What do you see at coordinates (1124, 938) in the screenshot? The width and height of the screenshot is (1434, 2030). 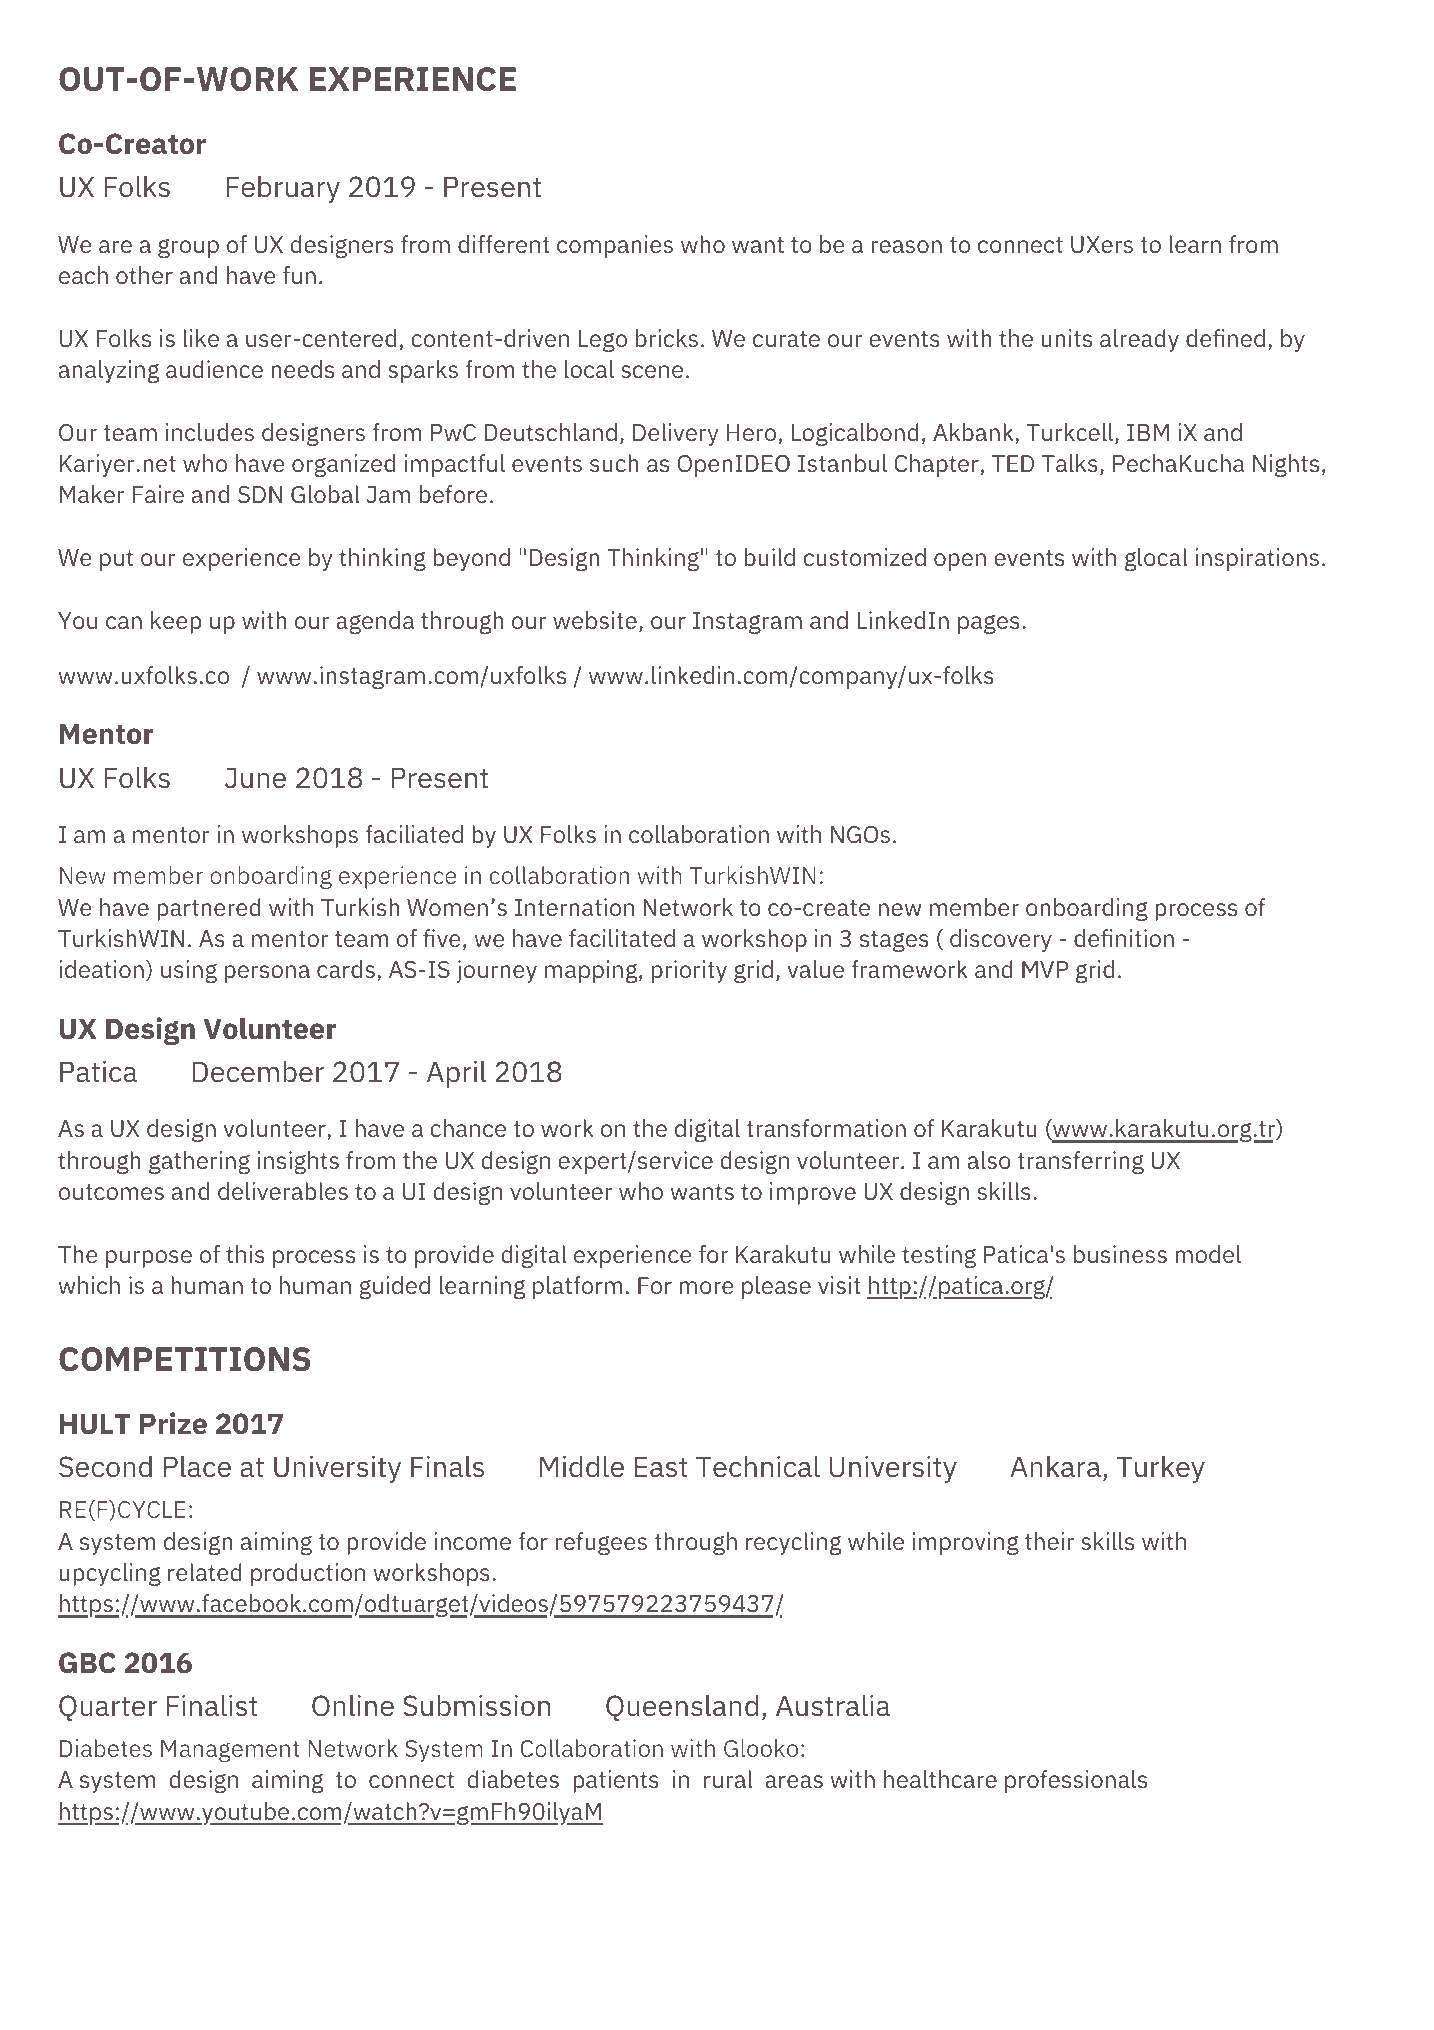 I see `definition` at bounding box center [1124, 938].
